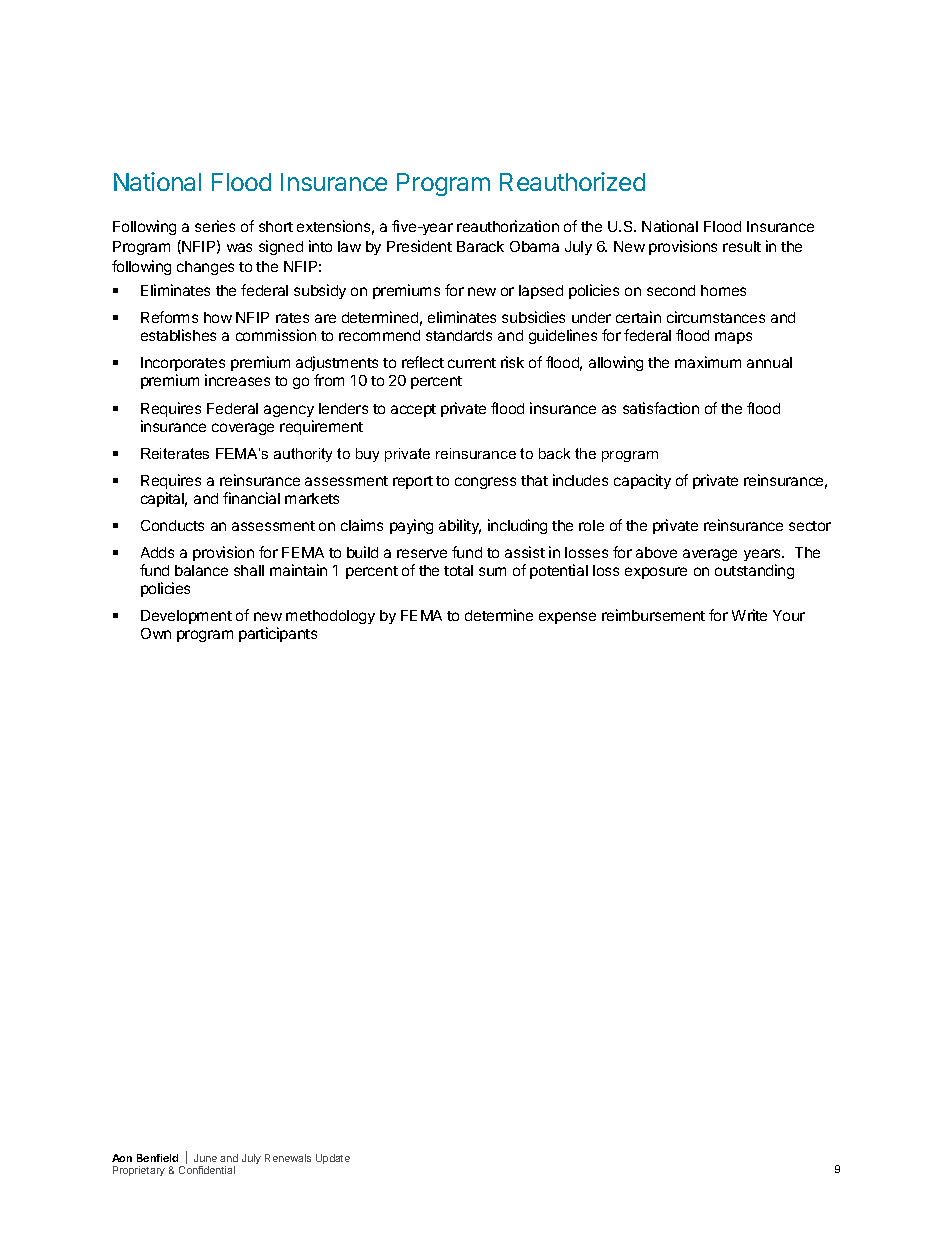 Image resolution: width=952 pixels, height=1233 pixels. Describe the element at coordinates (251, 498) in the screenshot. I see `financial` at that location.
